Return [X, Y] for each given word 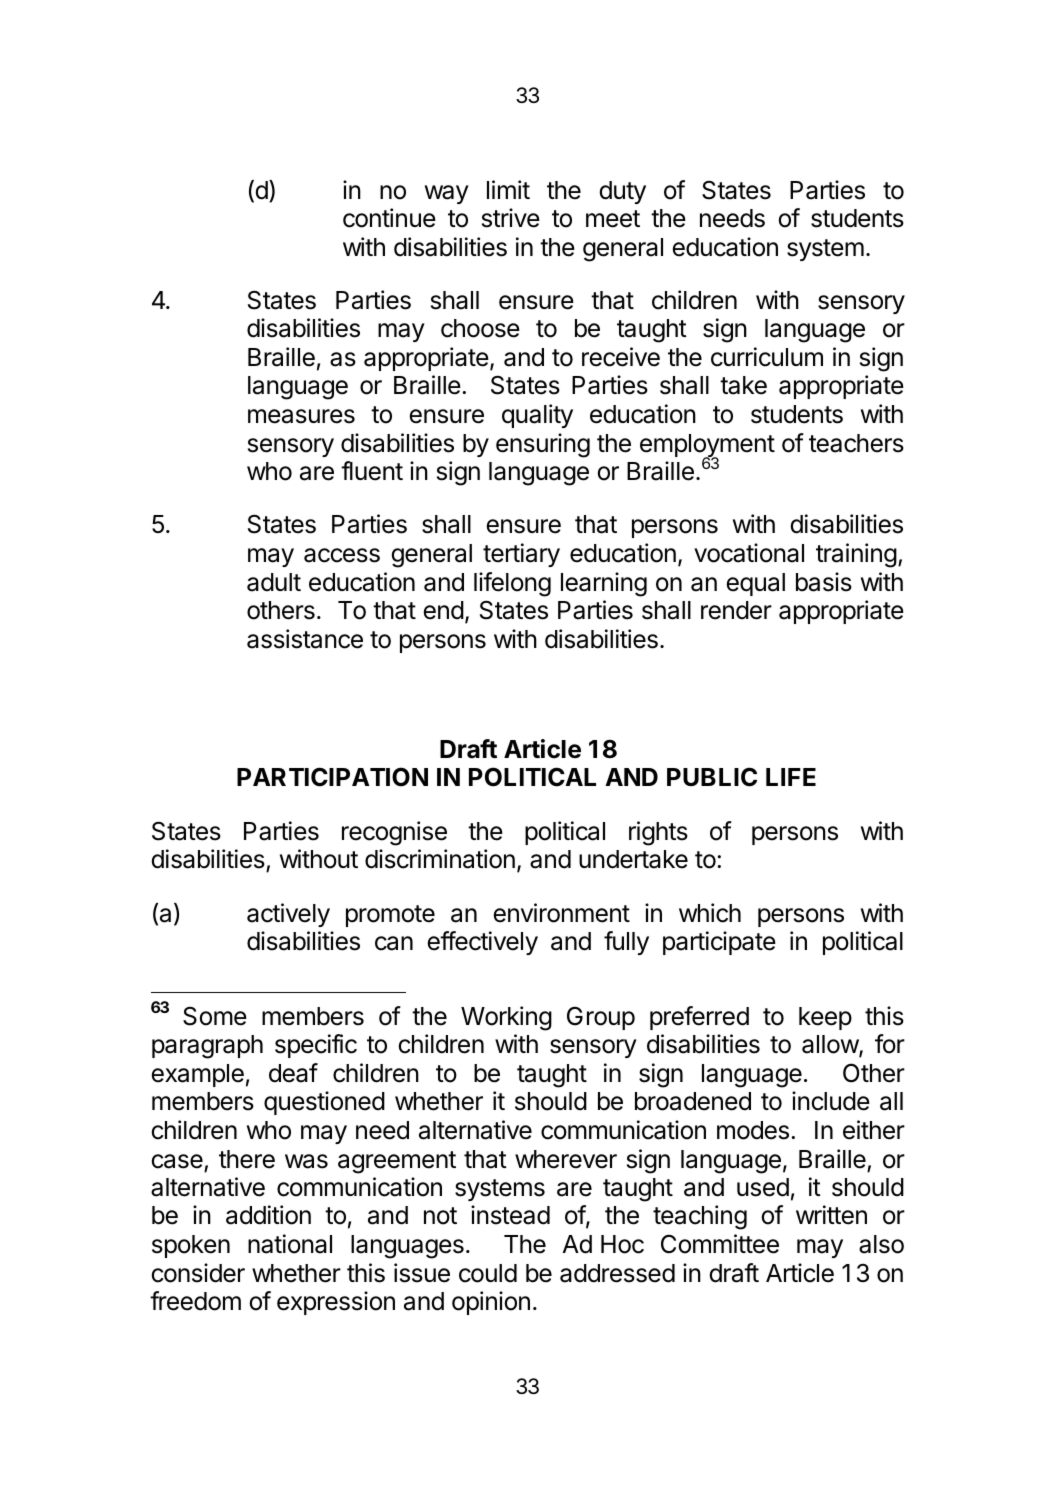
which [710, 913]
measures [301, 416]
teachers [856, 443]
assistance [305, 639]
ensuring [543, 445]
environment [561, 913]
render [736, 610]
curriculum [767, 357]
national [290, 1244]
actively [288, 915]
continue [389, 218]
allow [831, 1046]
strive [511, 218]
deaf [293, 1073]
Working [506, 1018]
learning [604, 584]
